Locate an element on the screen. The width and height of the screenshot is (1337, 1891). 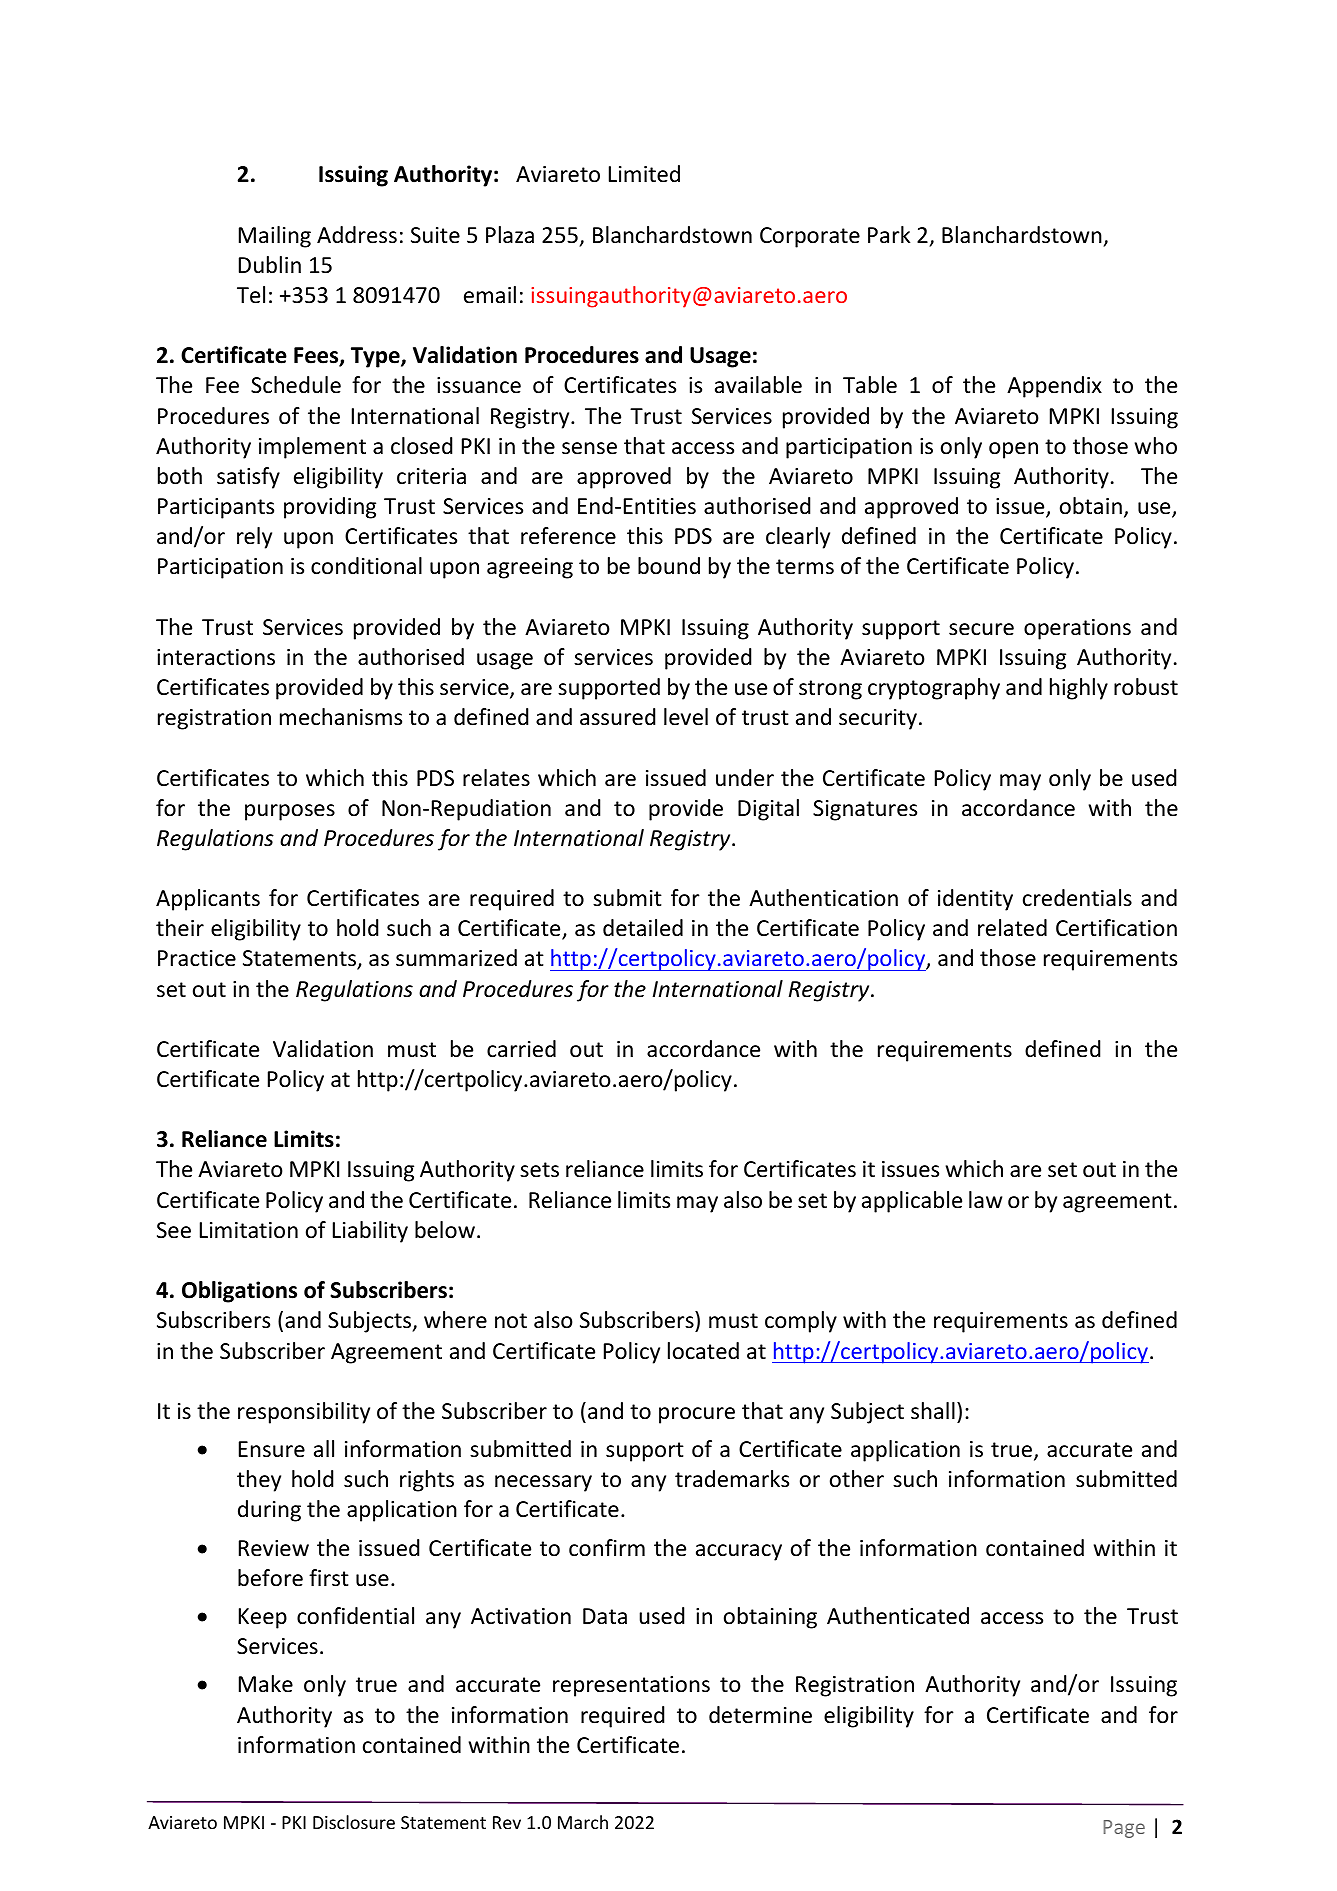
Mailing is located at coordinates (275, 237).
